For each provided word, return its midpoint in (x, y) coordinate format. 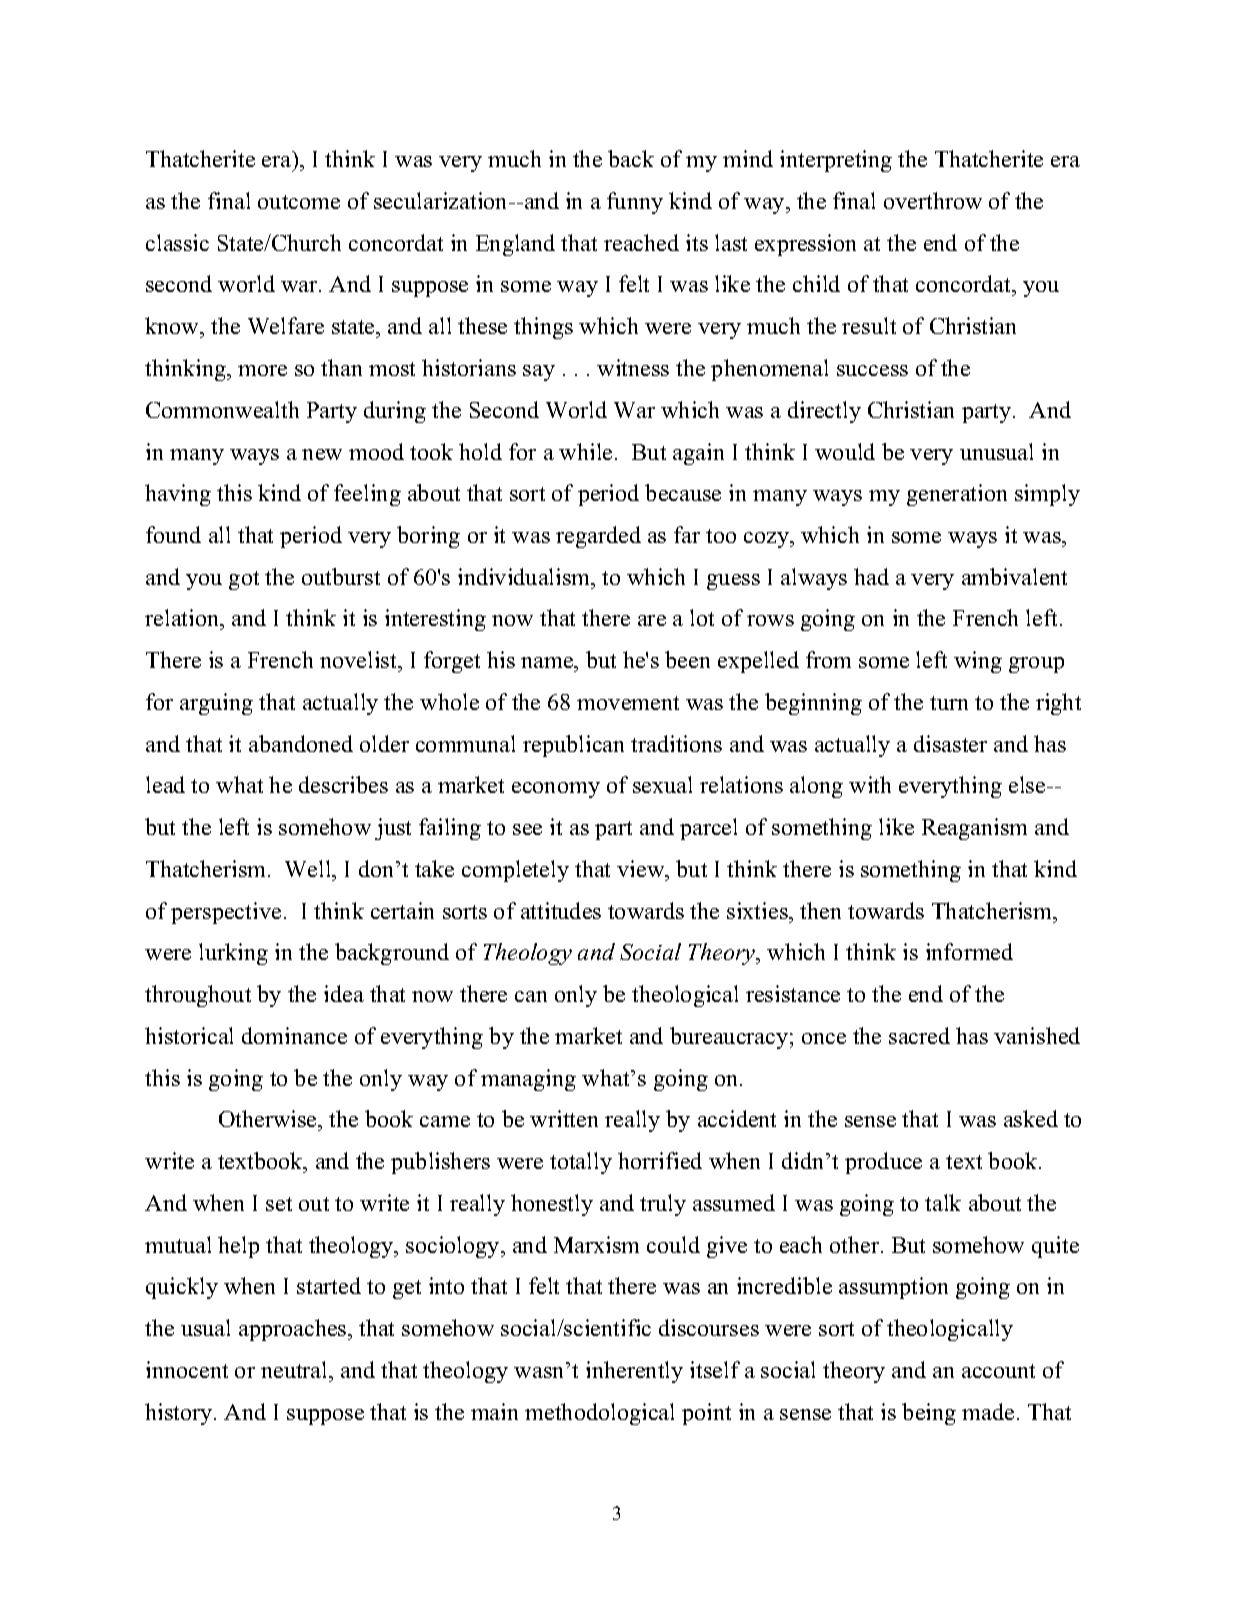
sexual (662, 784)
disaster (950, 743)
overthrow (933, 200)
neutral (295, 1369)
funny (635, 203)
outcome (299, 202)
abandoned (301, 743)
